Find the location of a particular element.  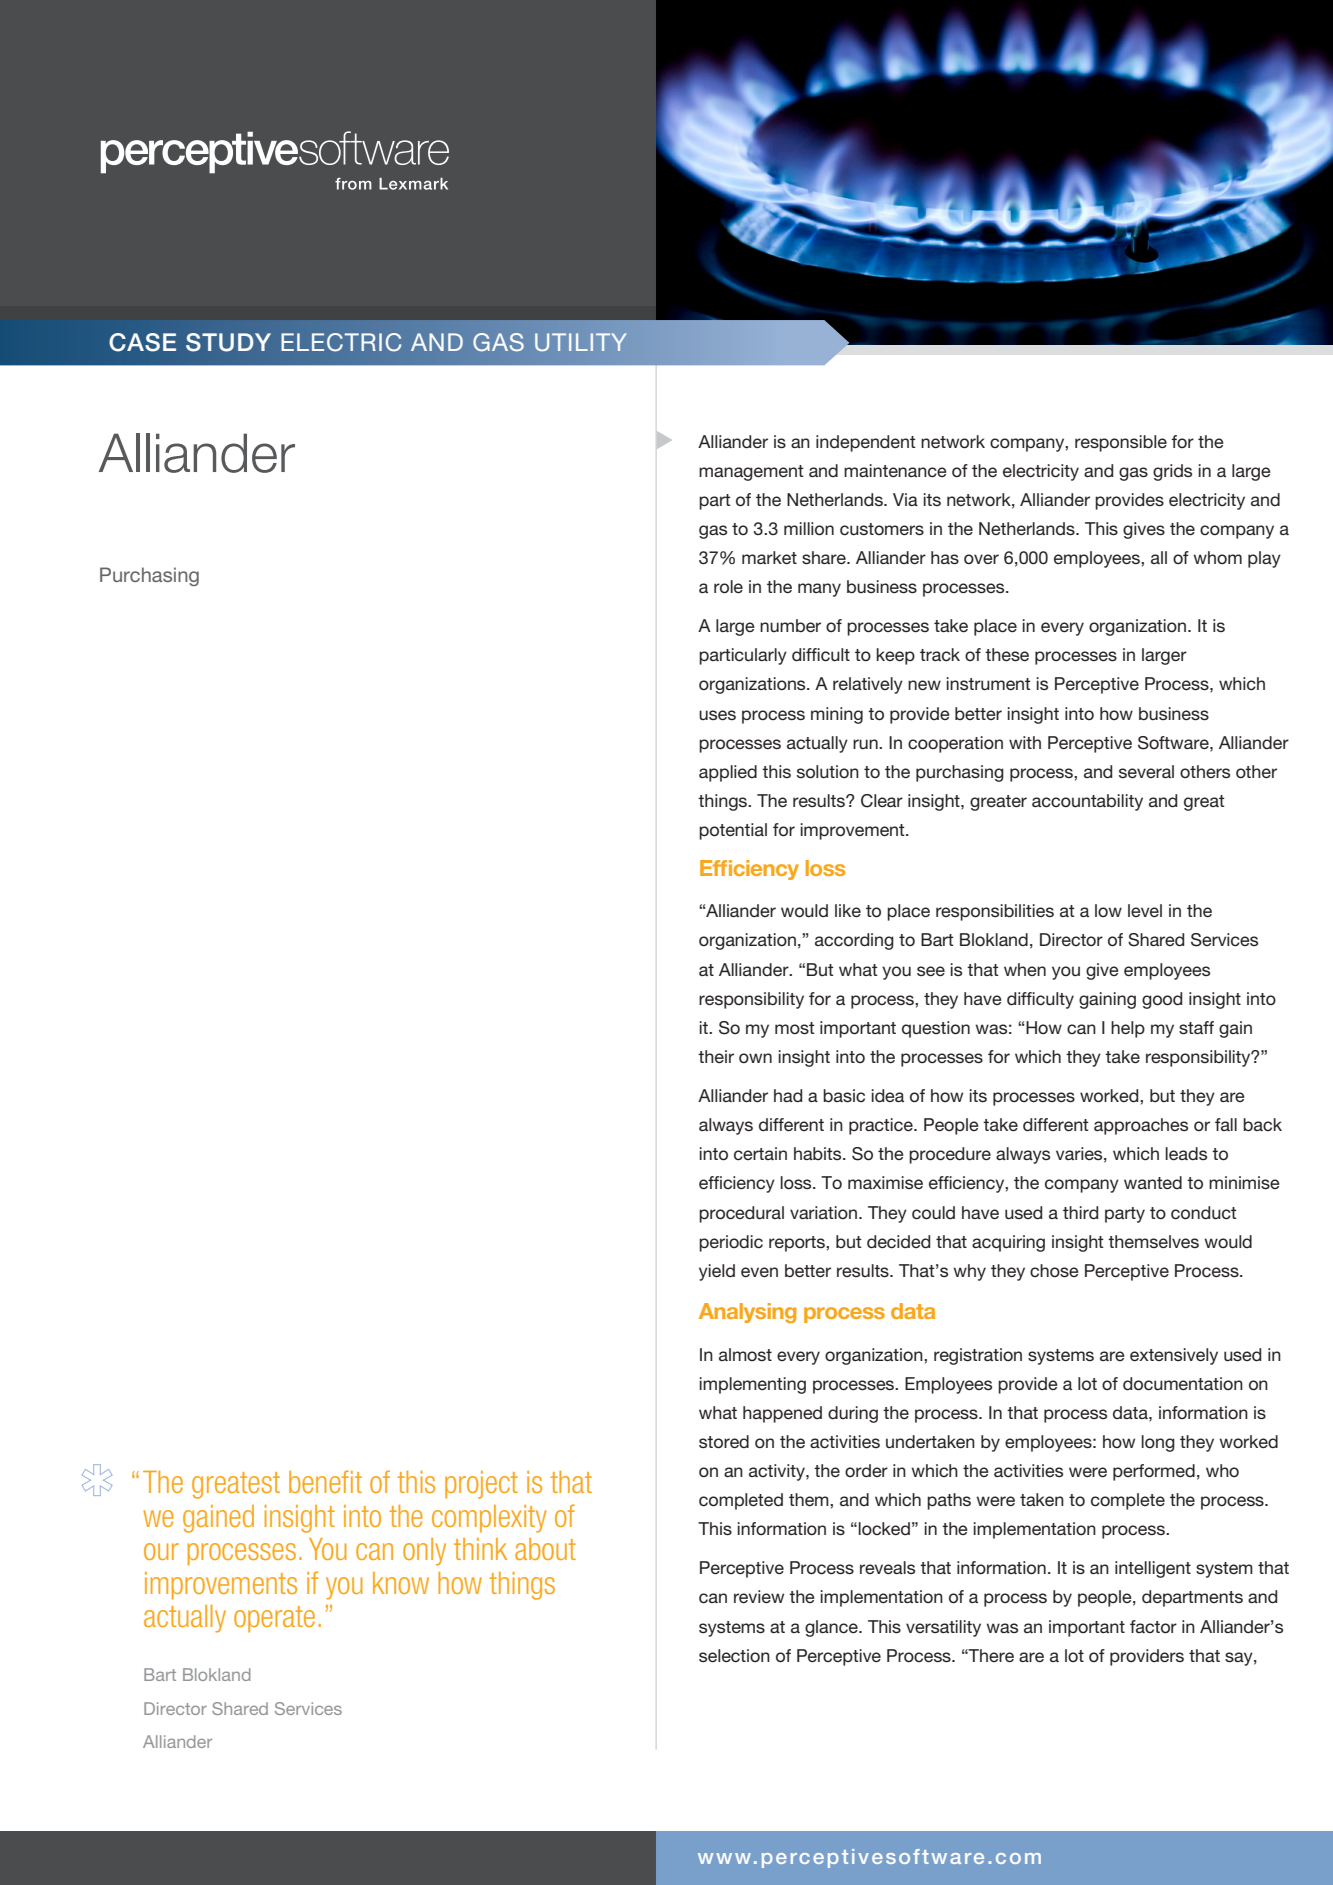

extensively is located at coordinates (1174, 1356).
